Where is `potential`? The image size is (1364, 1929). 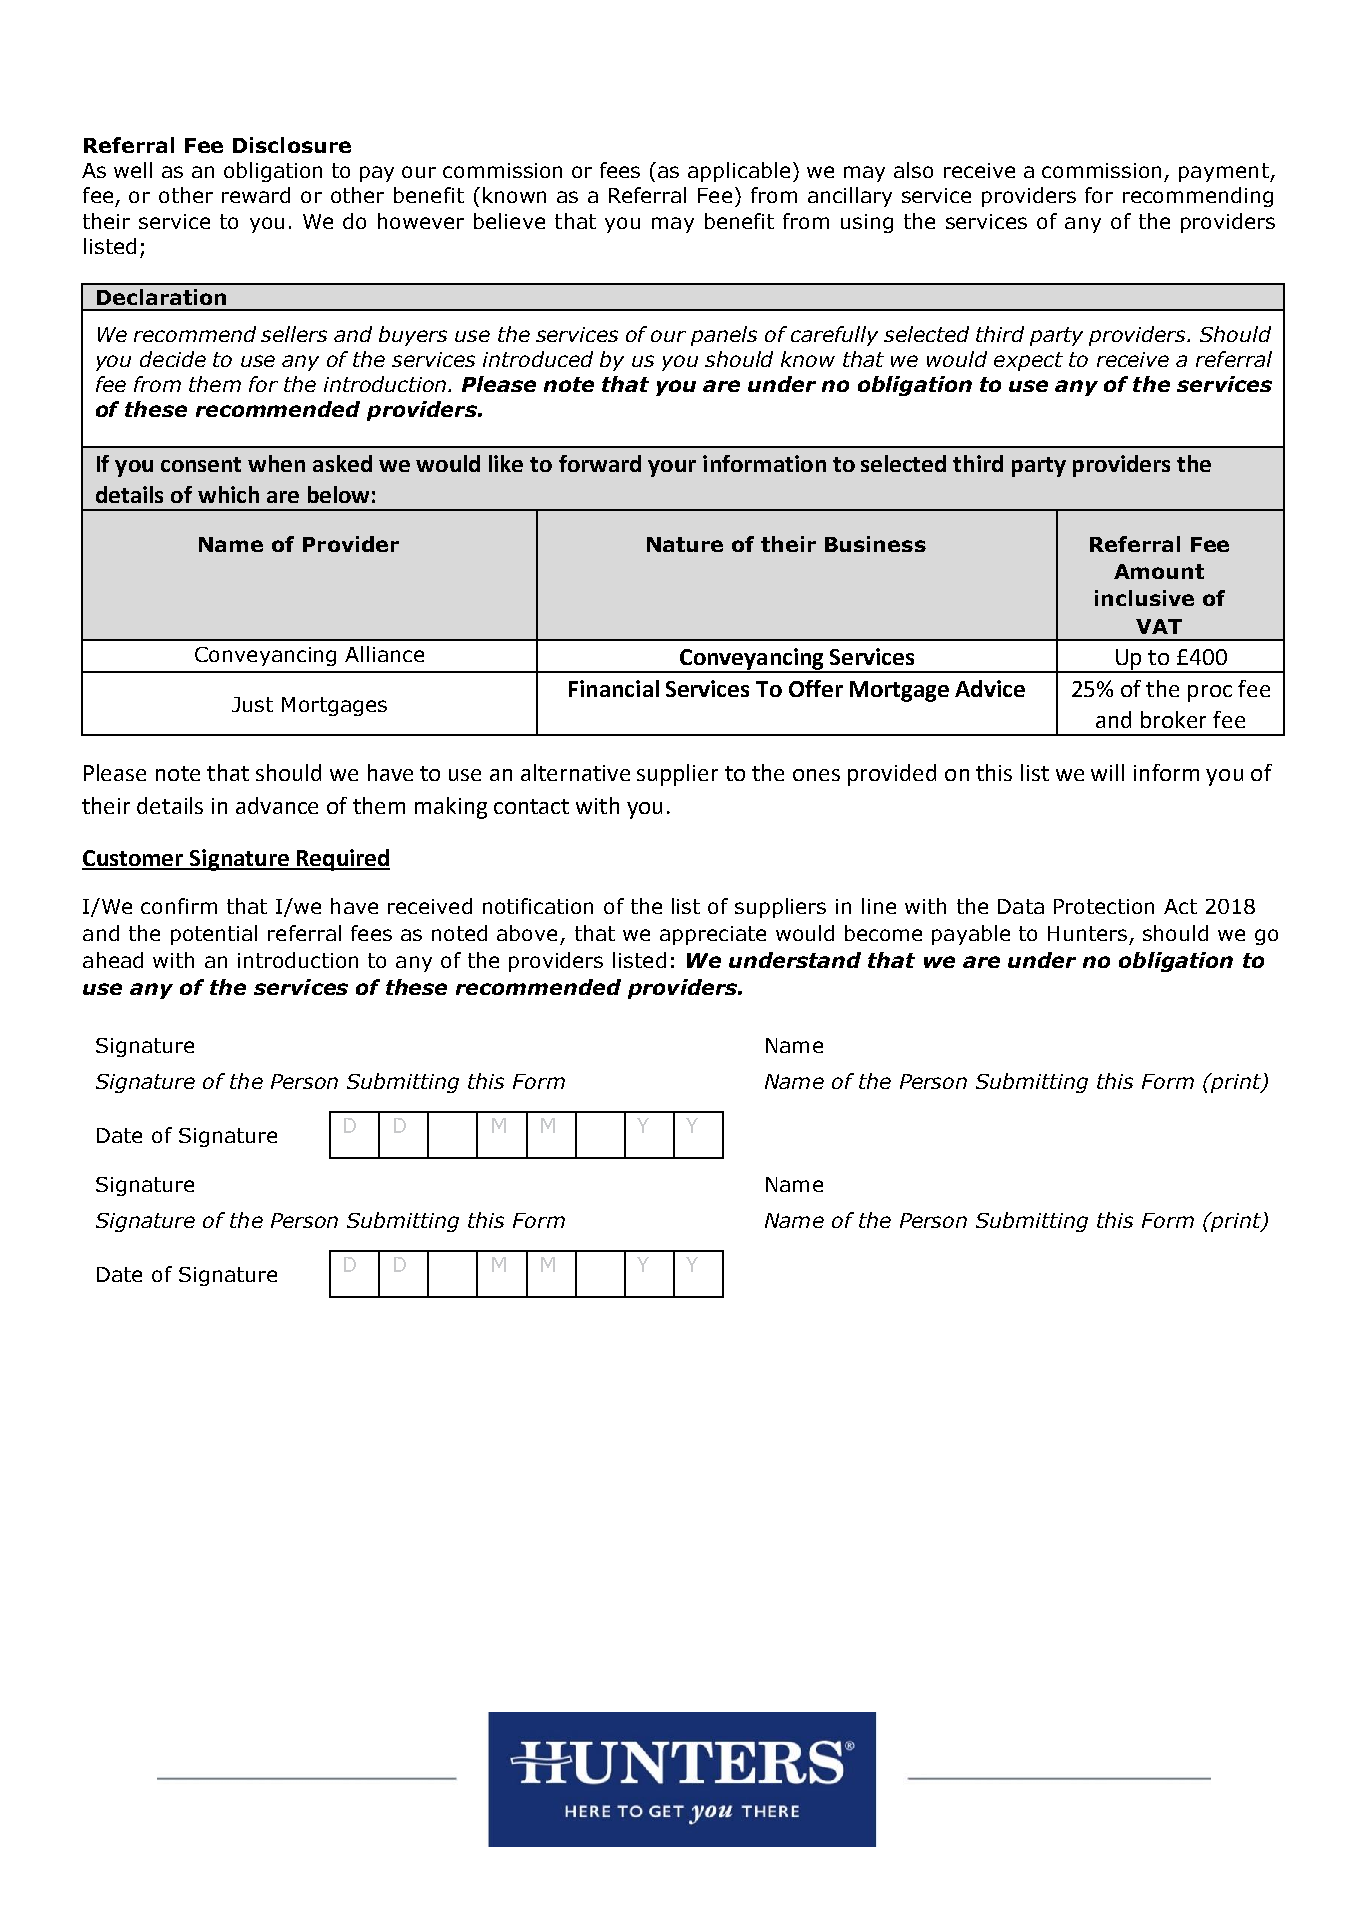
potential is located at coordinates (214, 935).
